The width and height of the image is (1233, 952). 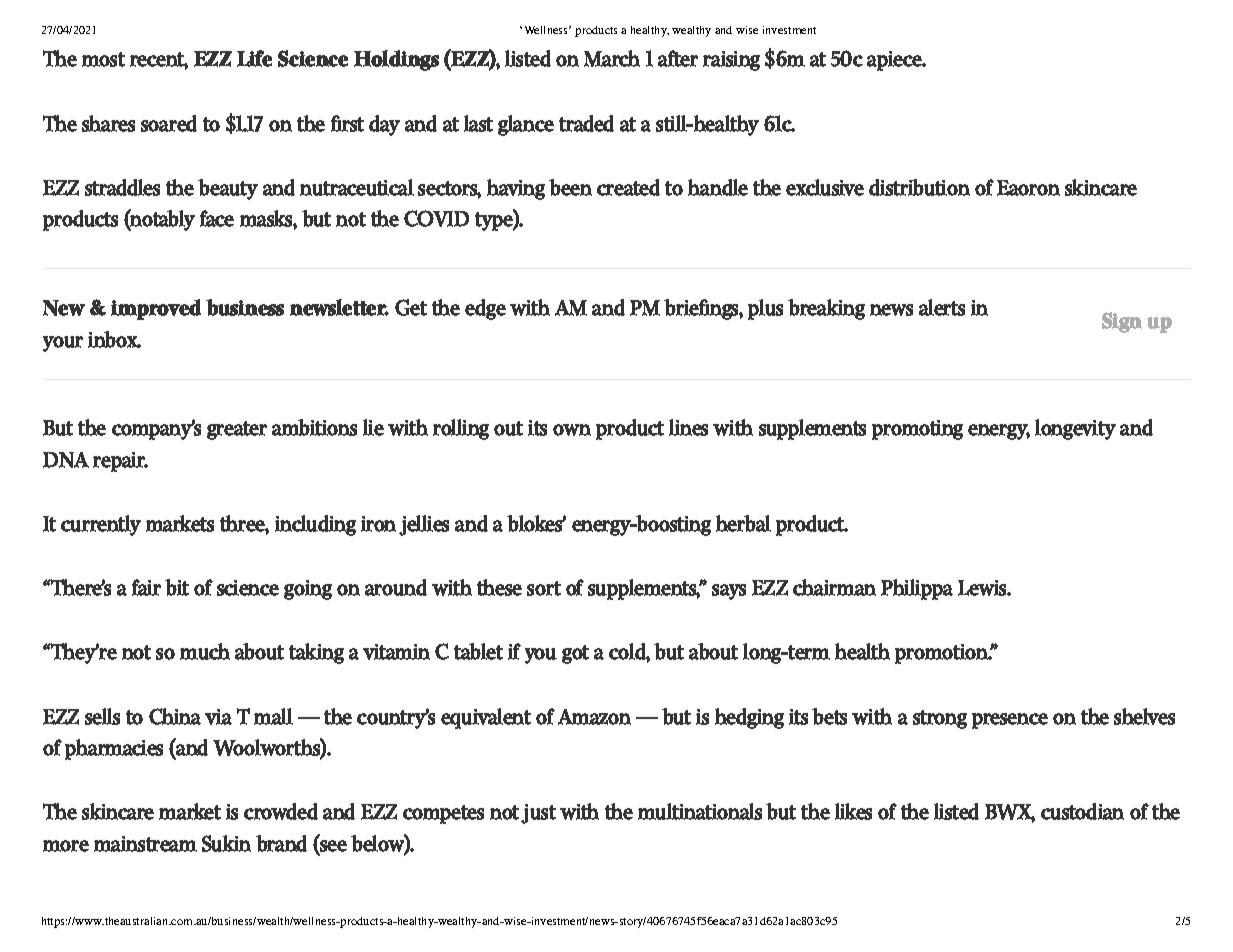 I want to click on alerts, so click(x=942, y=307).
